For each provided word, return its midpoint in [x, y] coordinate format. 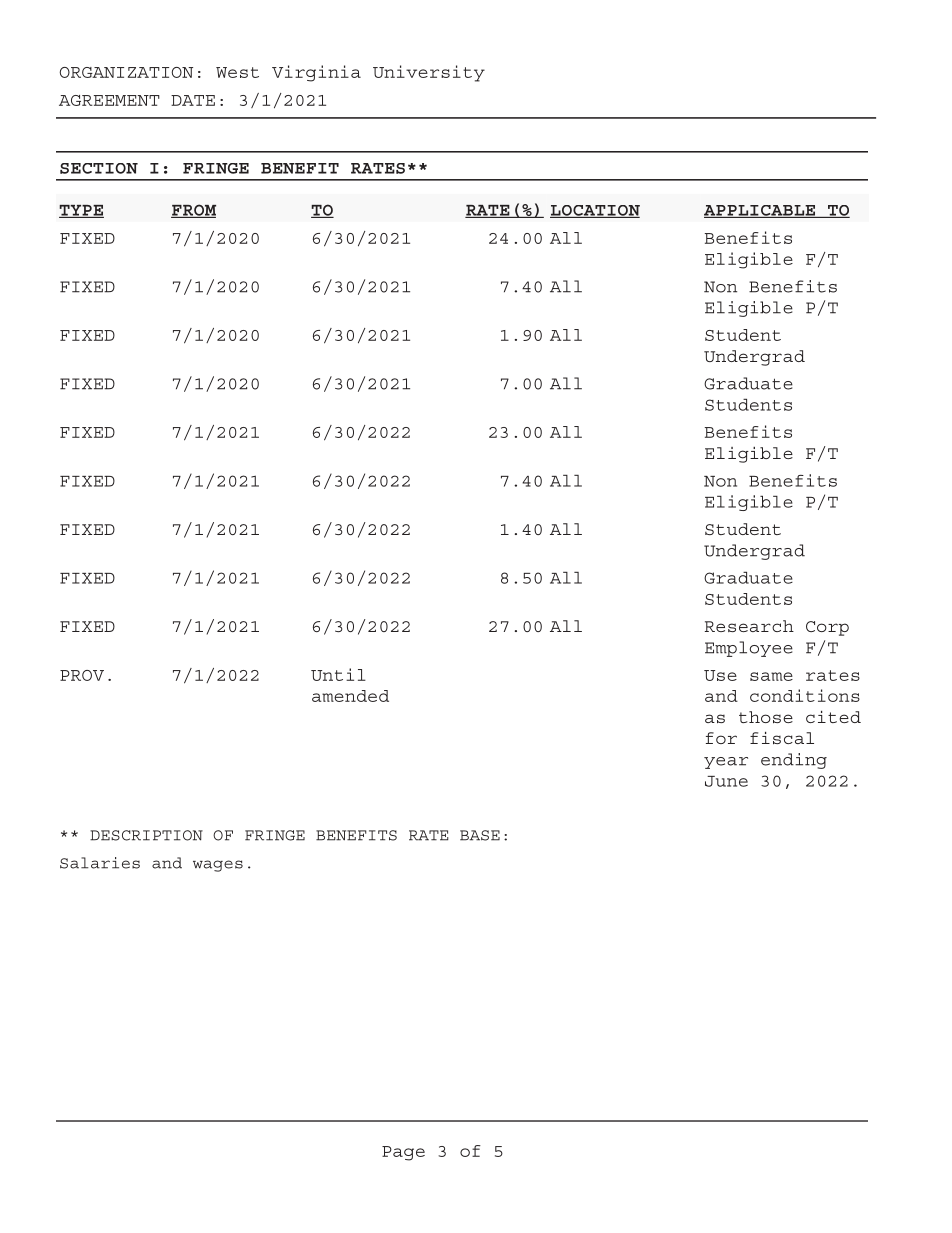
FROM [193, 211]
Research [749, 626]
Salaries [100, 863]
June [726, 781]
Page [403, 1153]
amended [350, 696]
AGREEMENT [109, 100]
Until [338, 674]
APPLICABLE [761, 211]
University [429, 73]
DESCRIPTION [146, 835]
